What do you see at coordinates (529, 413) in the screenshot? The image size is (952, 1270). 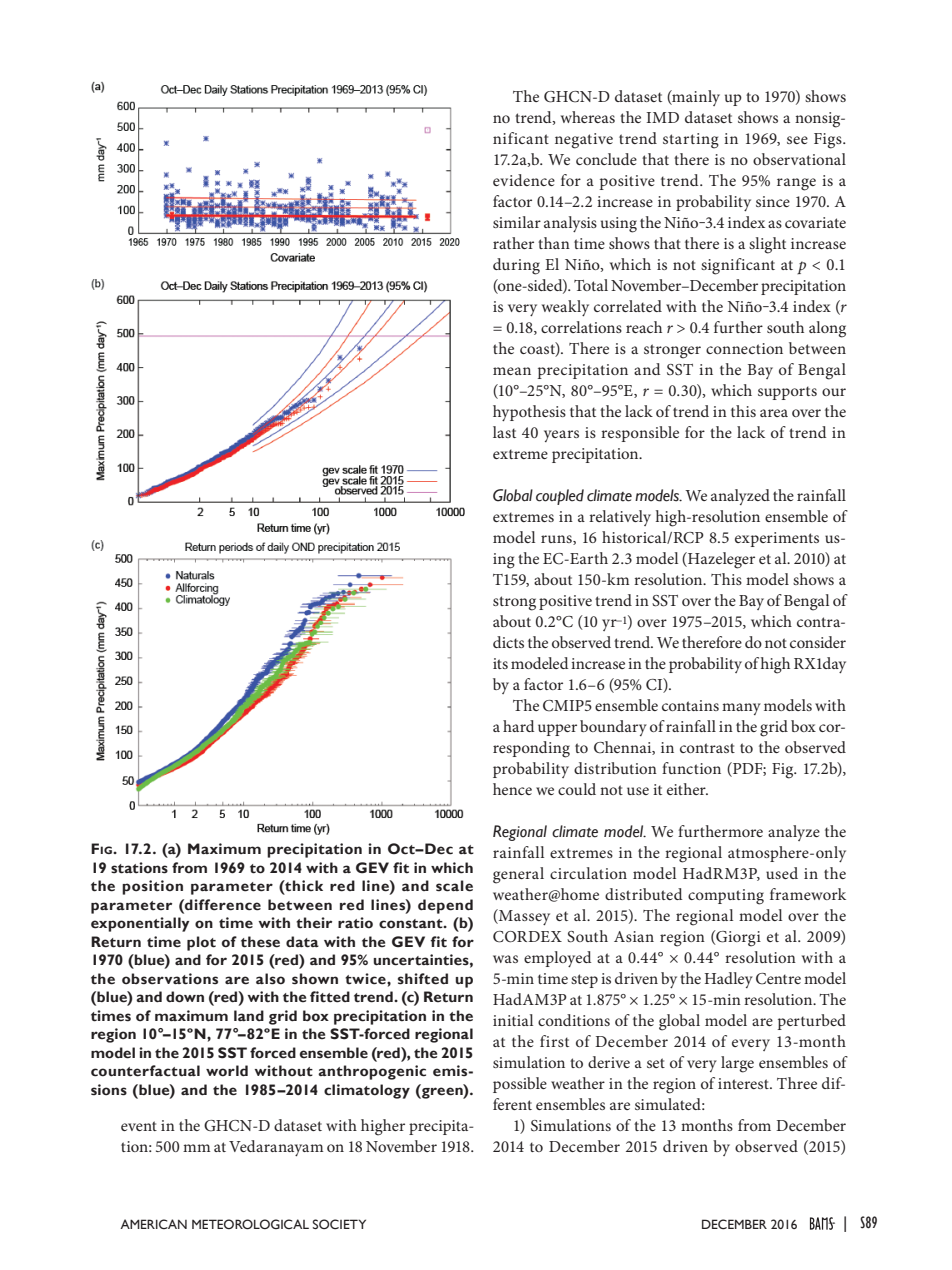 I see `hypothesis` at bounding box center [529, 413].
